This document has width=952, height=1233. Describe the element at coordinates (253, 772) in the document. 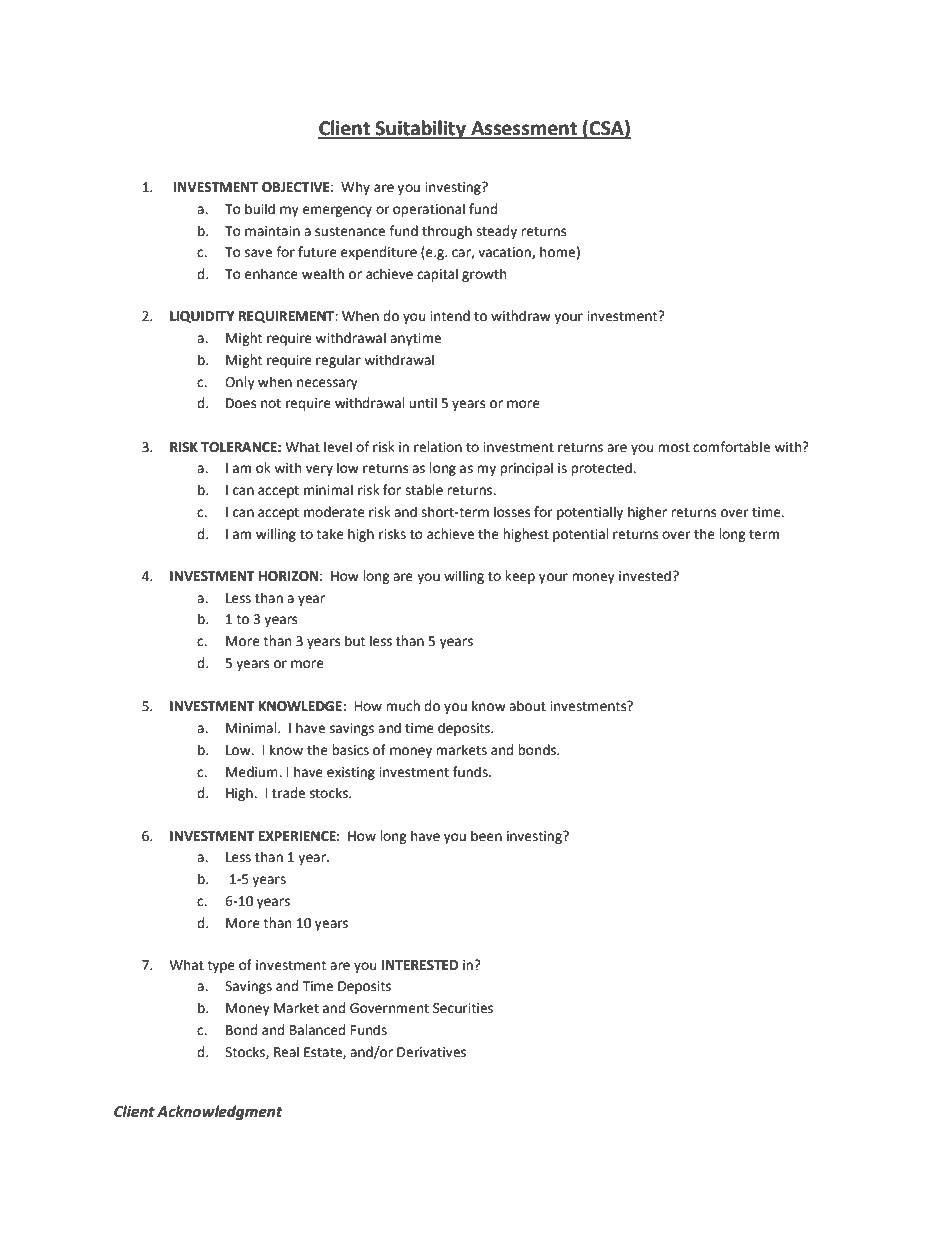

I see `Medium` at that location.
